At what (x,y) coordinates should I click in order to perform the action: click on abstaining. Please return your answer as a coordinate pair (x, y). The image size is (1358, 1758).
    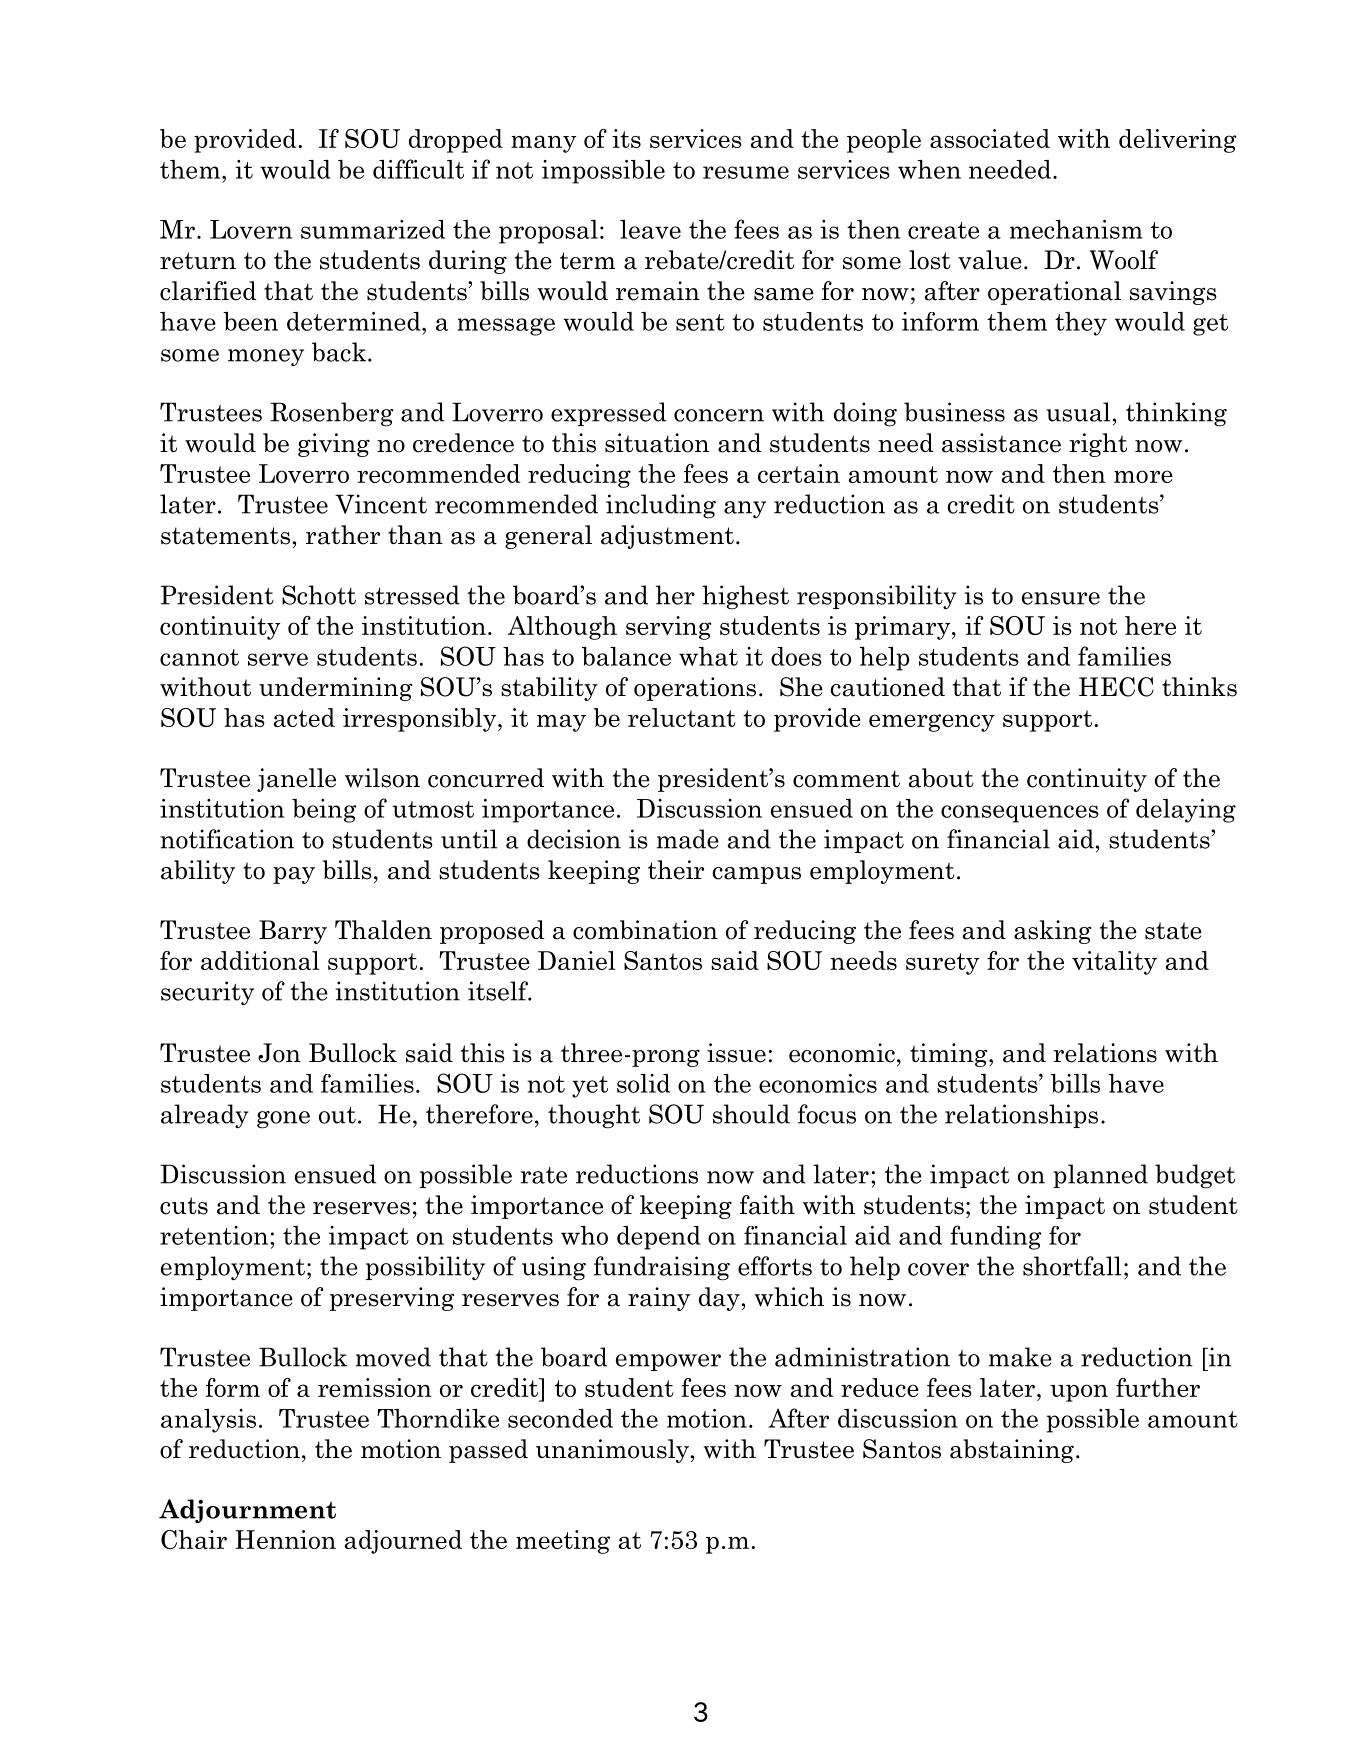
    Looking at the image, I should click on (1012, 1451).
